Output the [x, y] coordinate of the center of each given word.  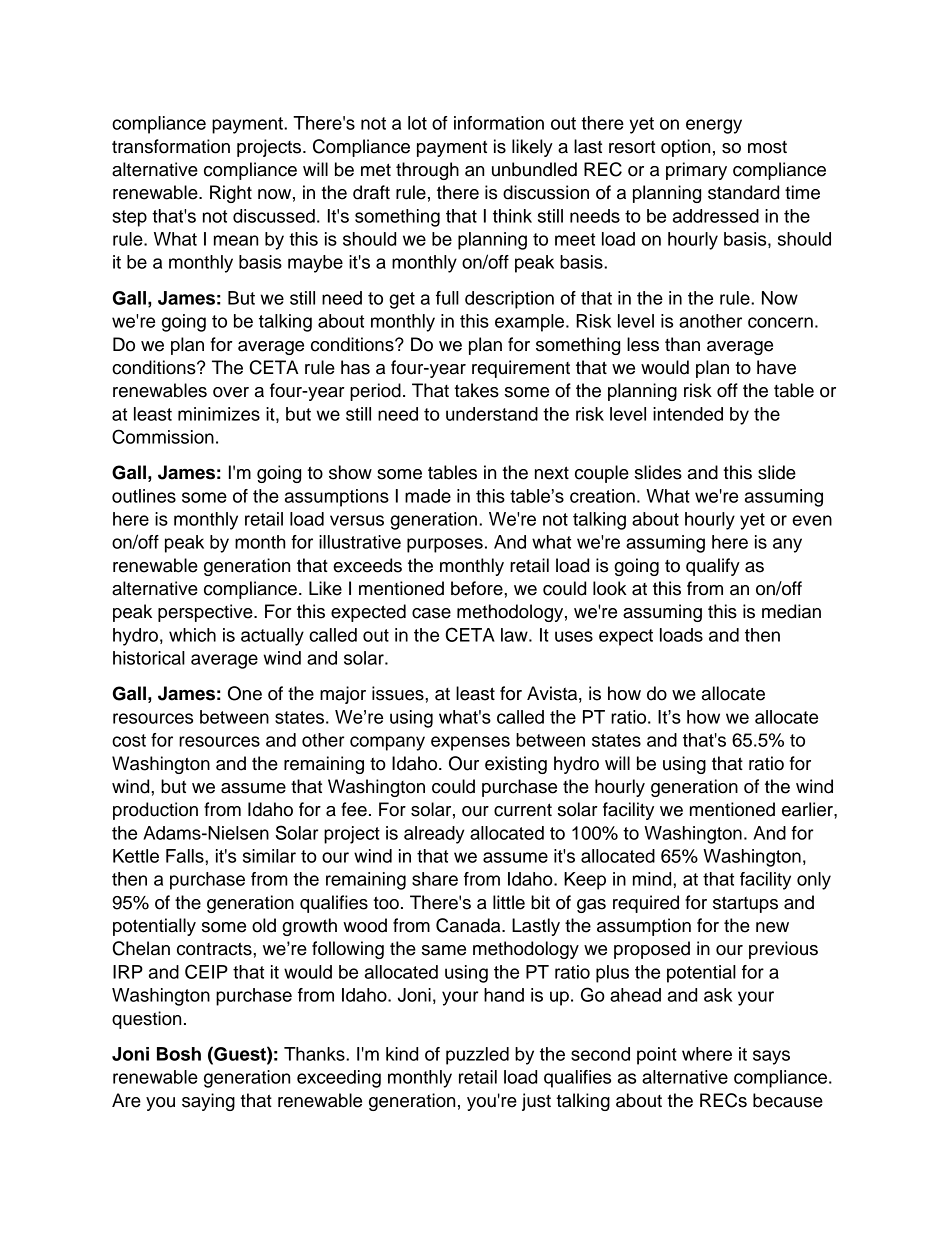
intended [688, 414]
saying [208, 1102]
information [499, 123]
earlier [808, 809]
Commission [163, 436]
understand [492, 414]
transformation [171, 146]
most [767, 147]
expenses [470, 743]
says [771, 1057]
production [155, 811]
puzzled [477, 1056]
